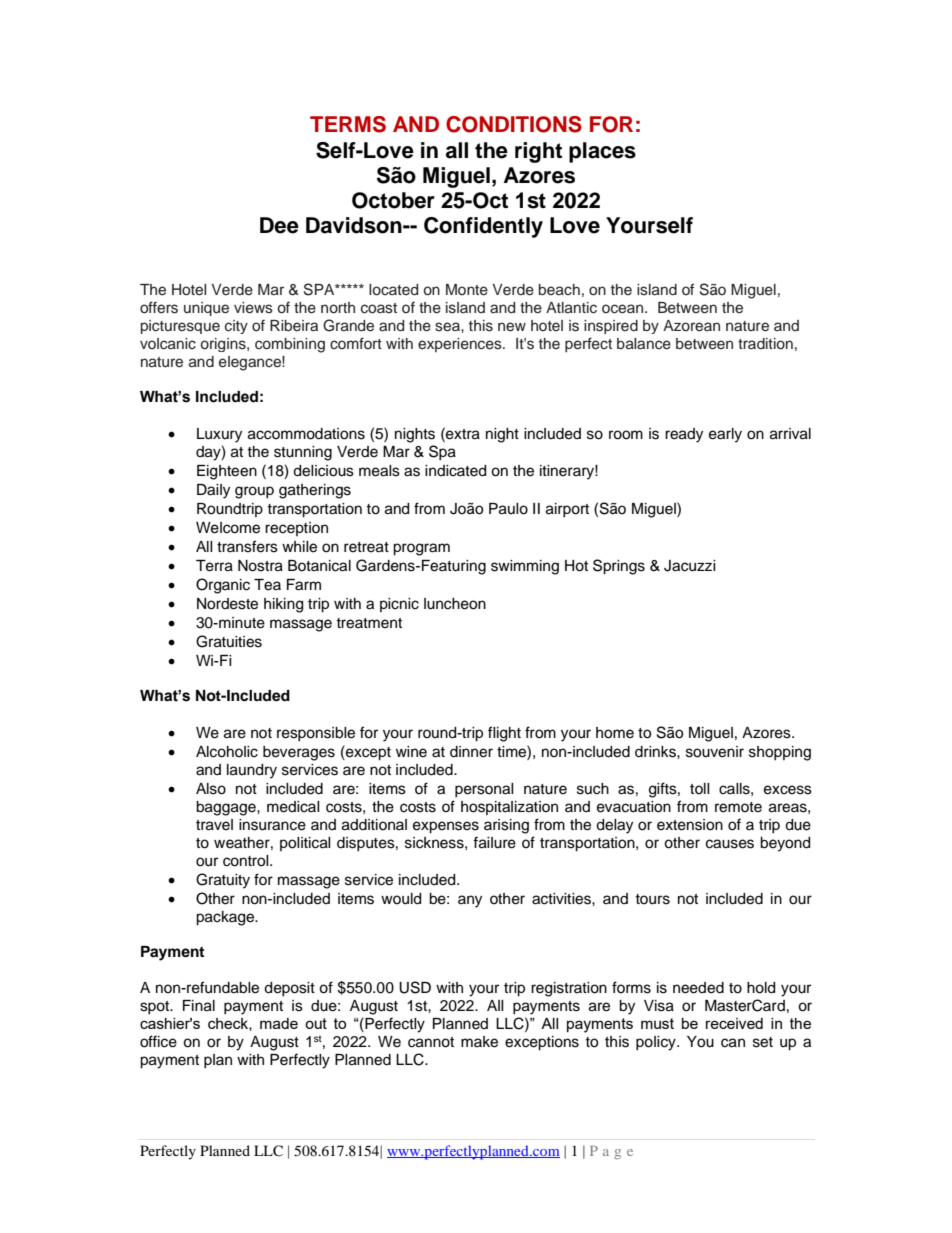  What do you see at coordinates (602, 152) in the page?
I see `places` at bounding box center [602, 152].
